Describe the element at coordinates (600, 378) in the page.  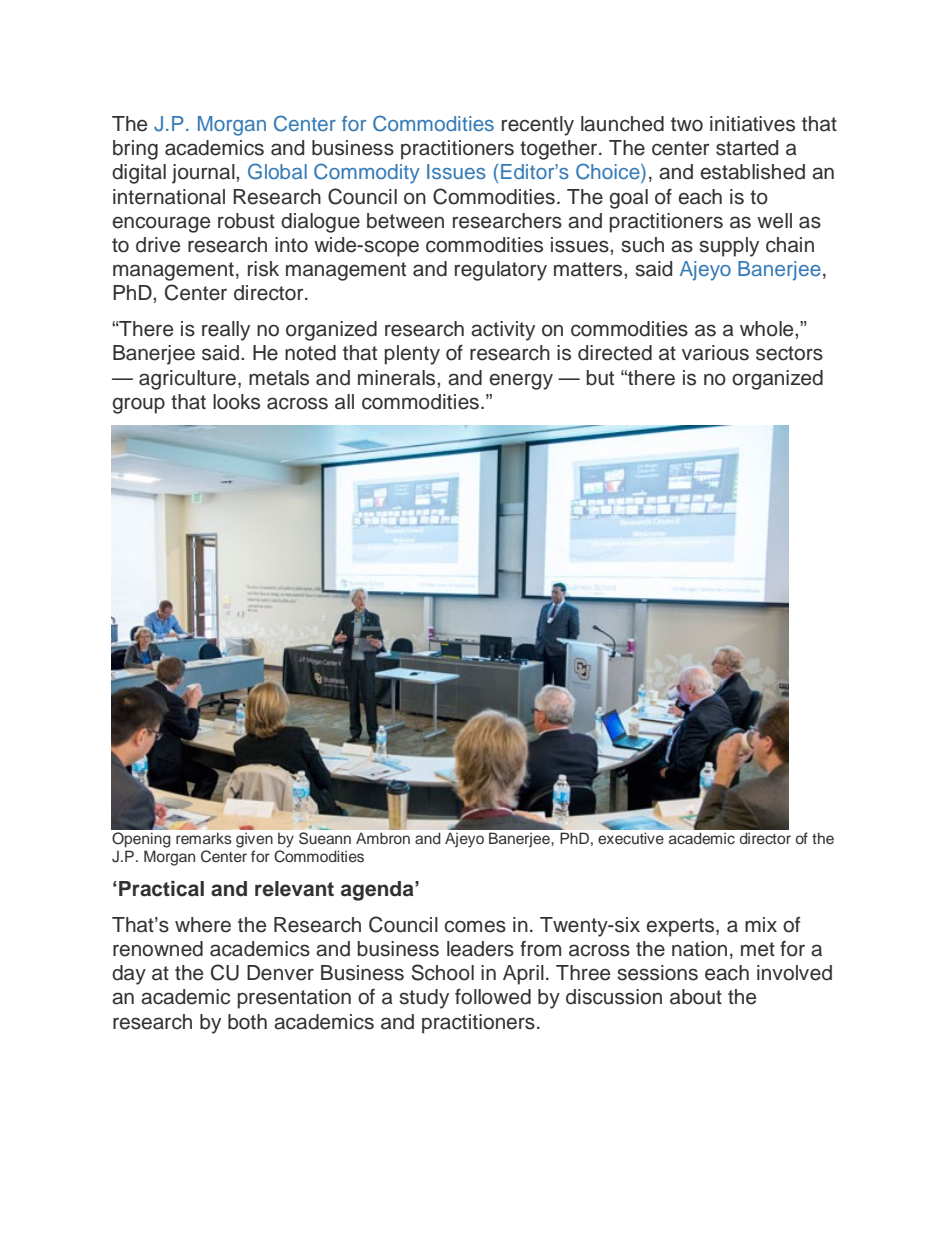
I see `but` at that location.
